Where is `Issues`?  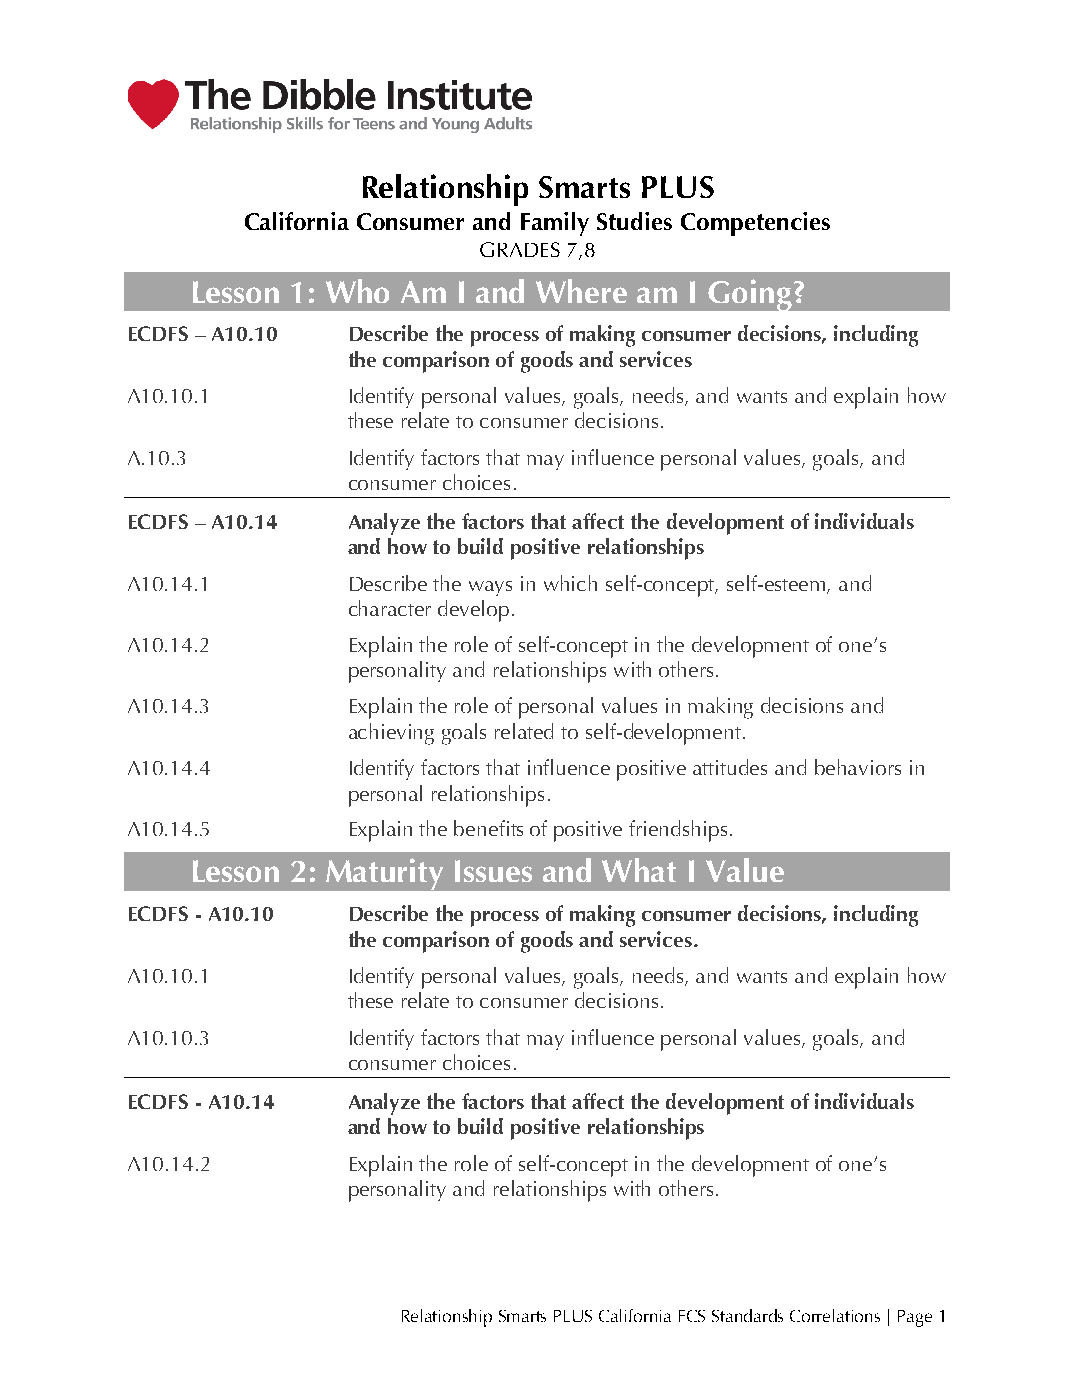
Issues is located at coordinates (493, 871).
